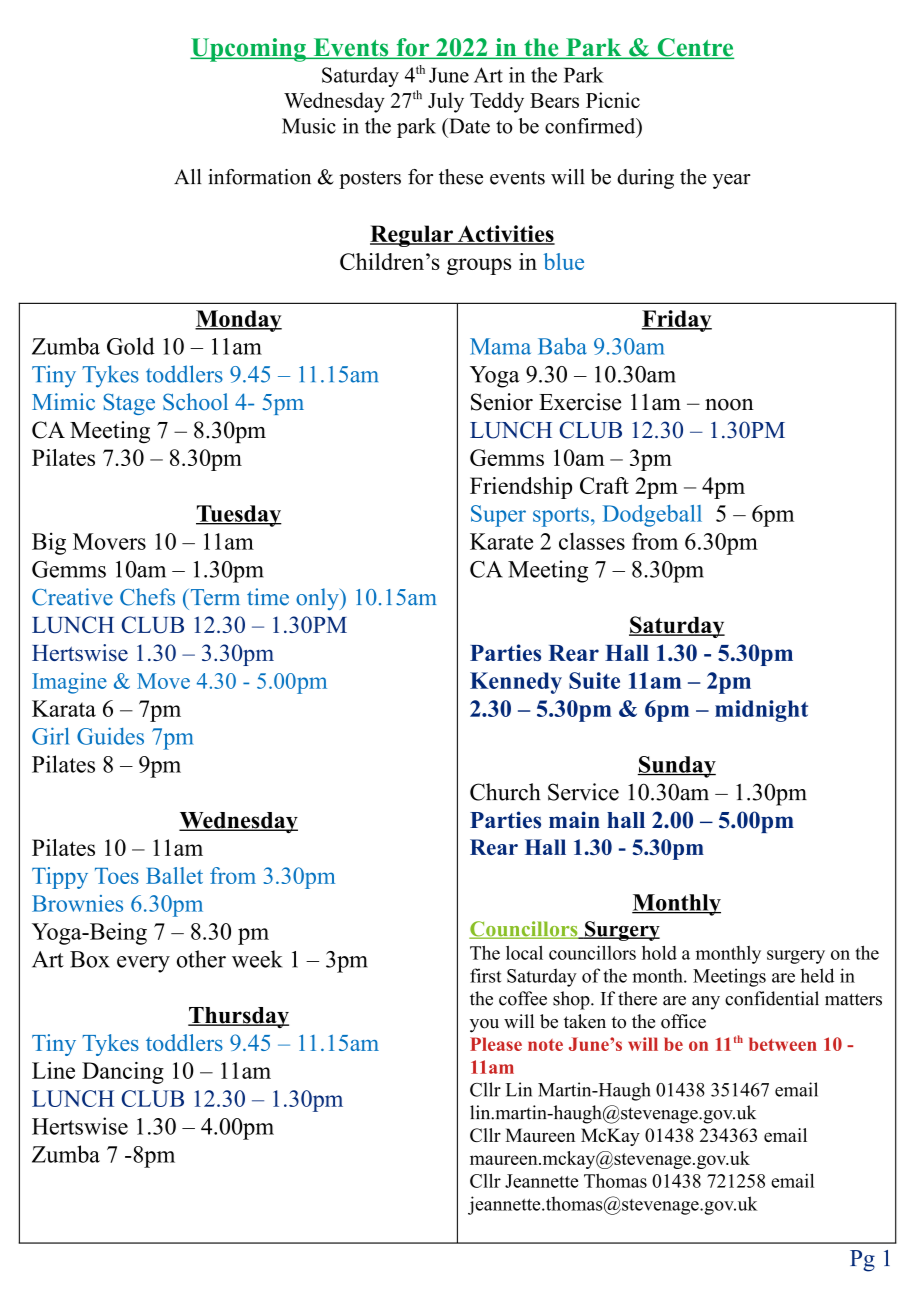 The width and height of the document is (924, 1311). I want to click on Dancing, so click(123, 1073).
